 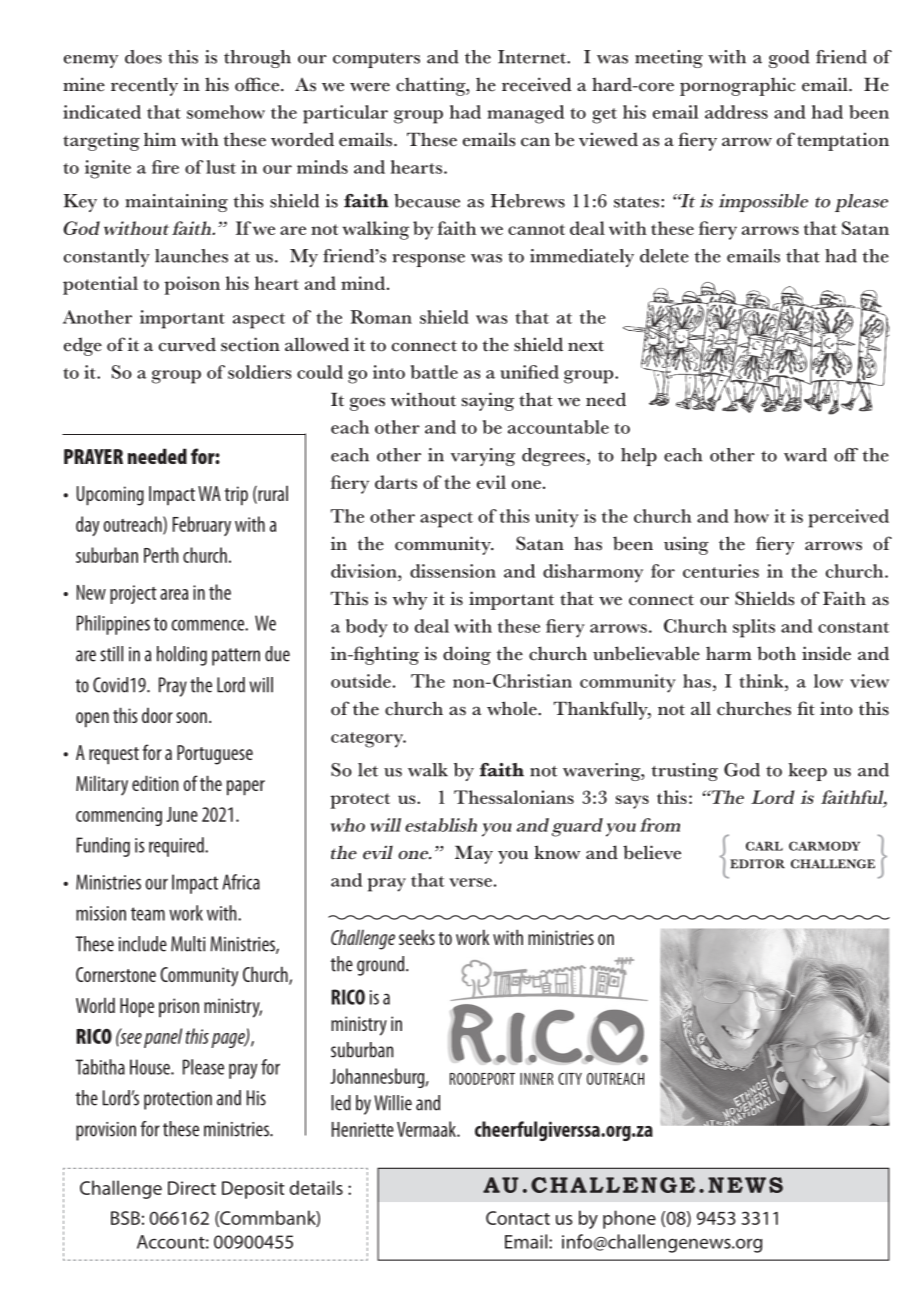 What do you see at coordinates (525, 114) in the screenshot?
I see `managed` at bounding box center [525, 114].
